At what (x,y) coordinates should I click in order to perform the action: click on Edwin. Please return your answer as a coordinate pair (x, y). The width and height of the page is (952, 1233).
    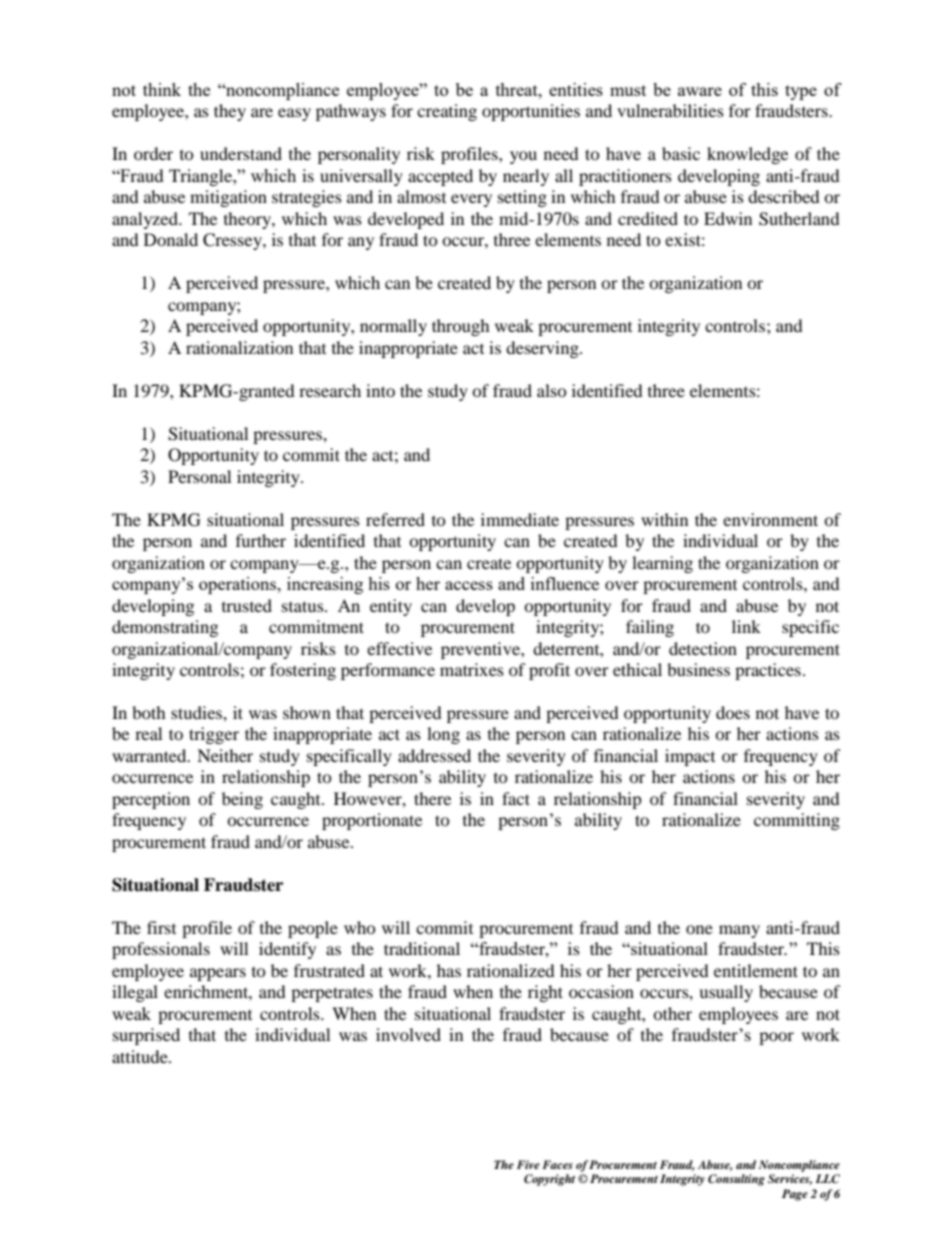
    Looking at the image, I should click on (728, 218).
